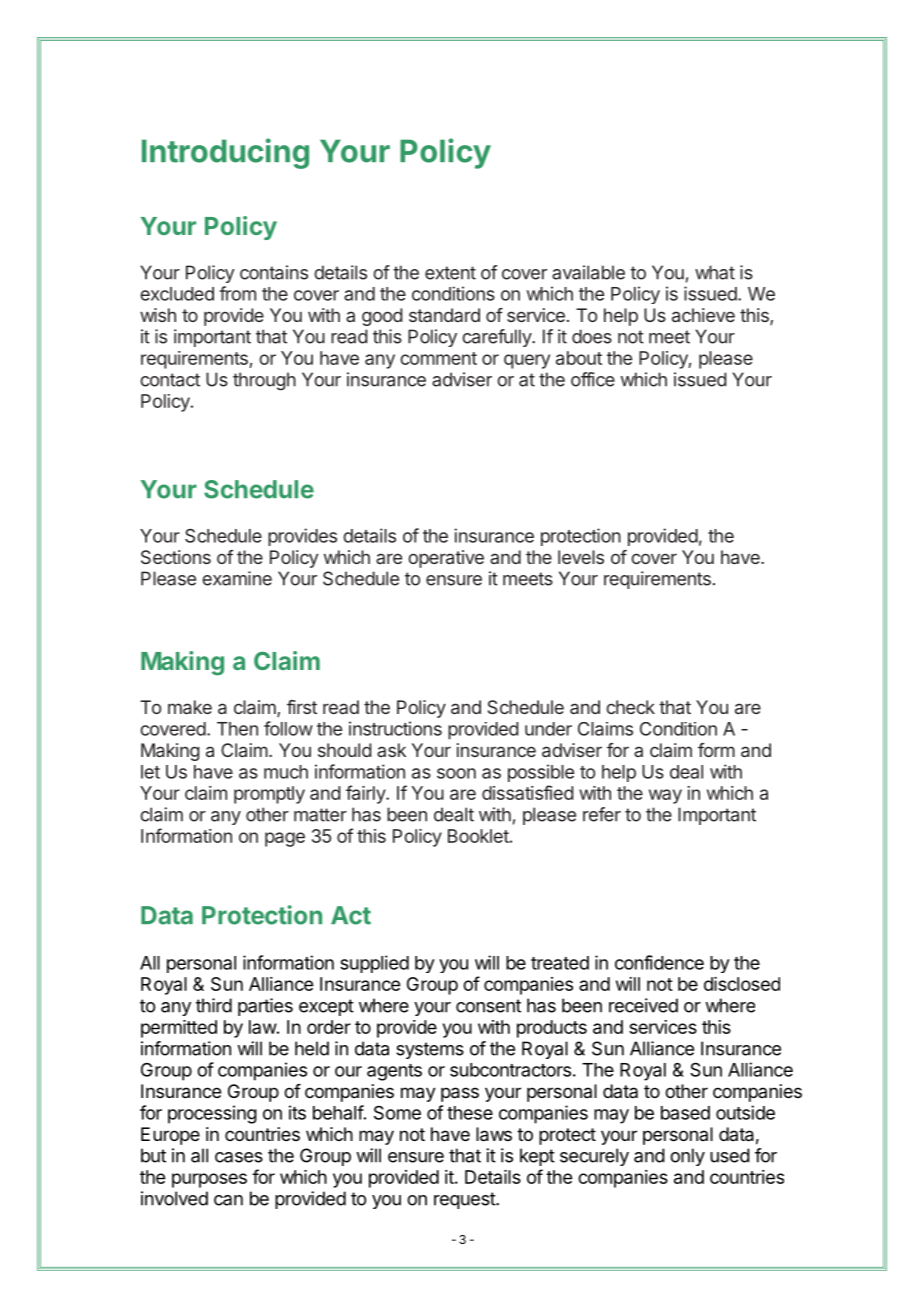 The height and width of the image is (1308, 924). What do you see at coordinates (630, 707) in the image?
I see `check` at bounding box center [630, 707].
